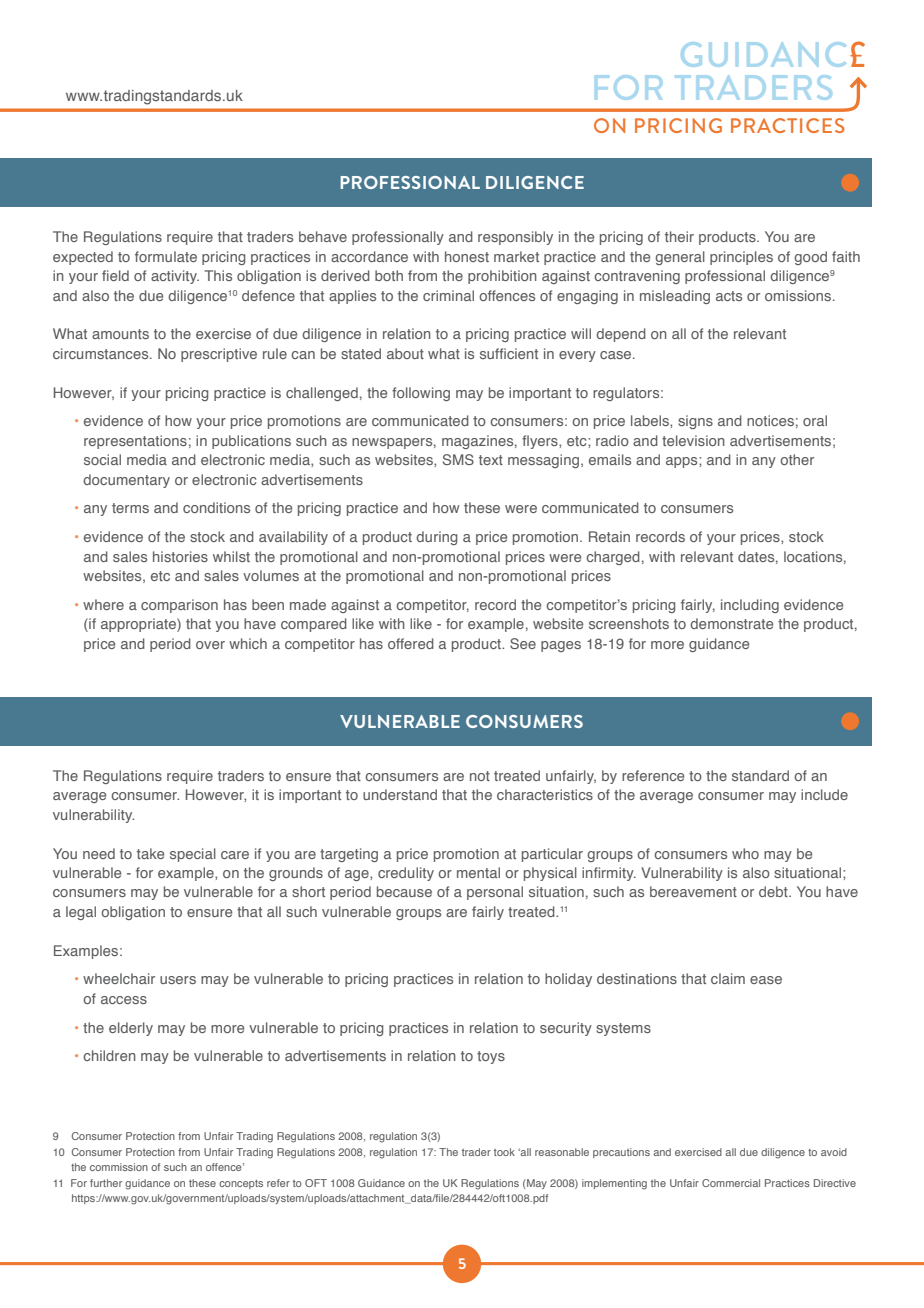  Describe the element at coordinates (770, 420) in the screenshot. I see `notices` at that location.
